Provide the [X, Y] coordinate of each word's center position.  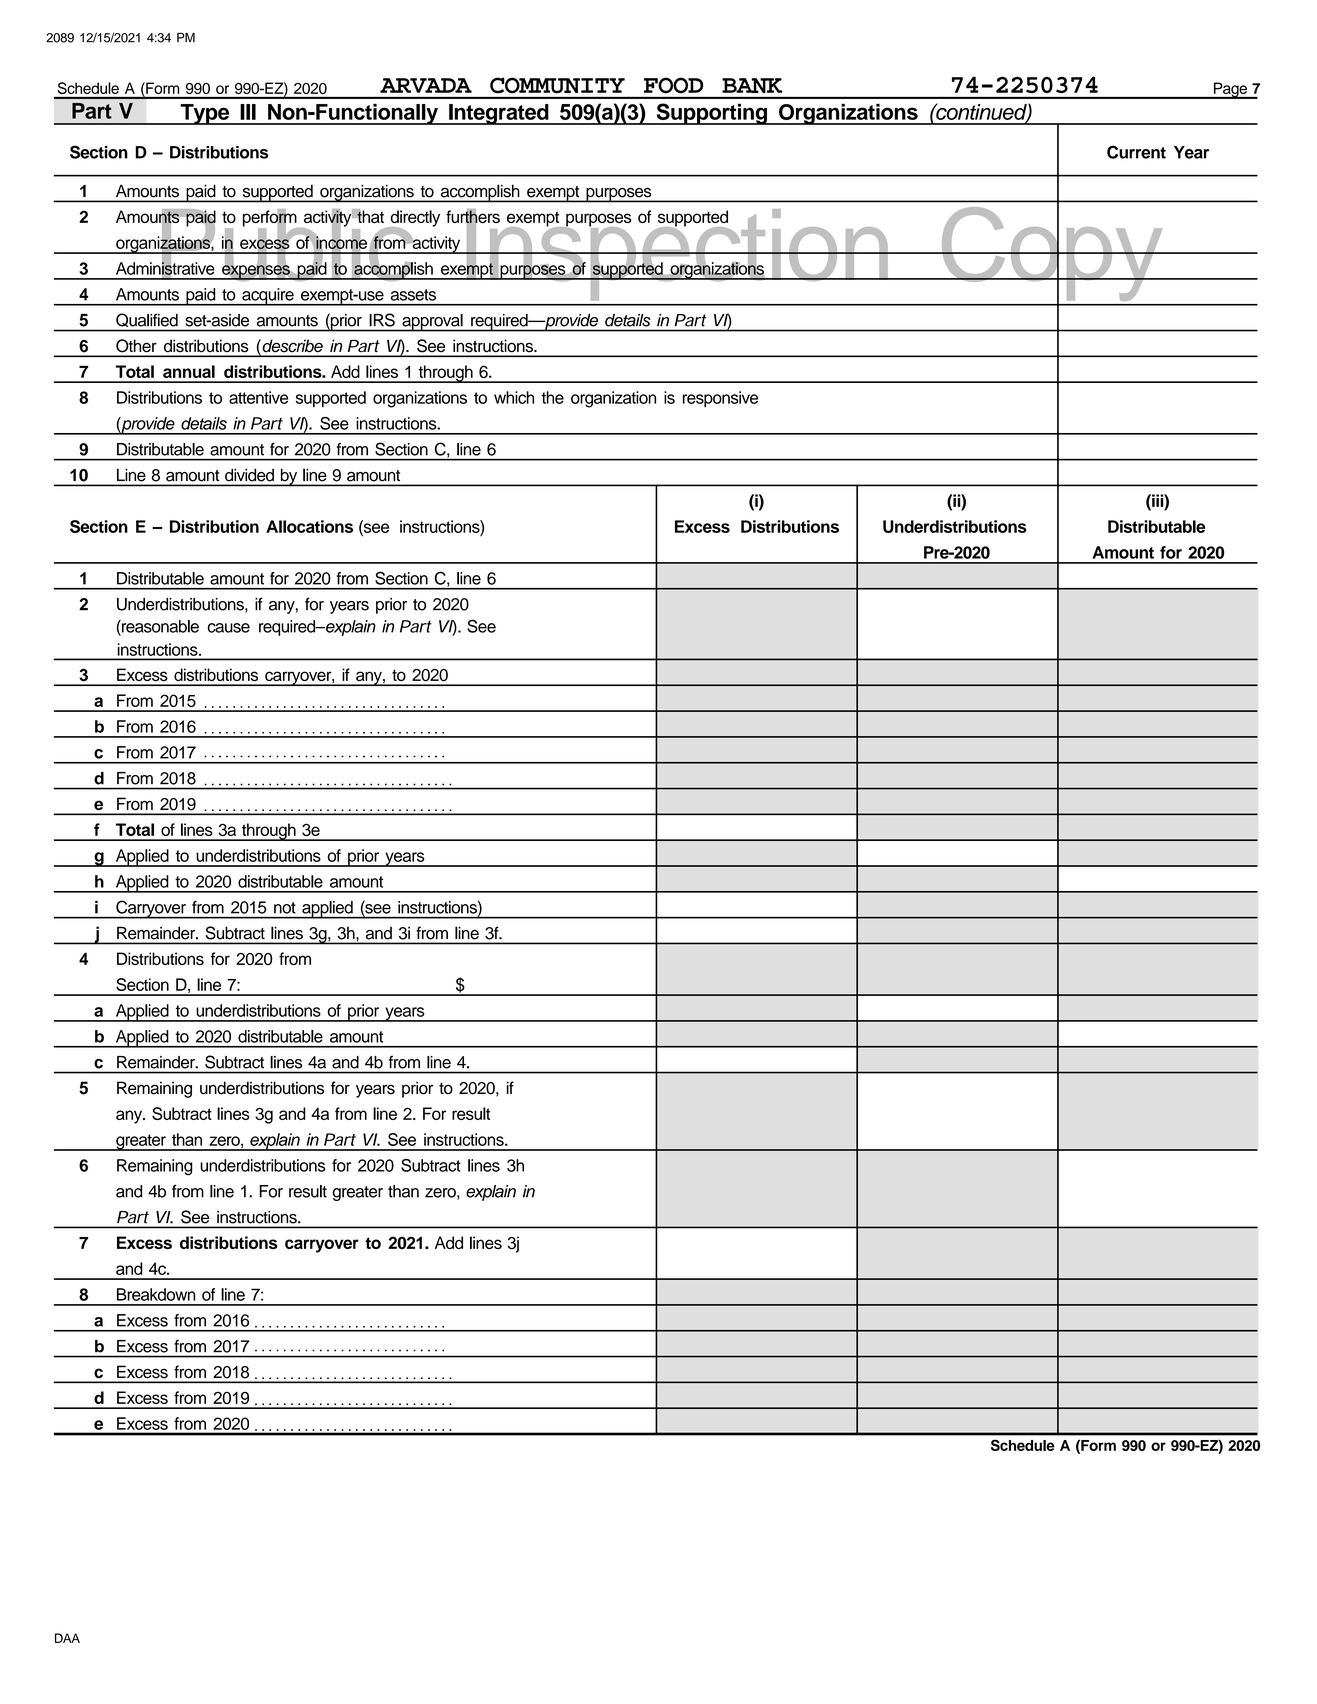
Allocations [309, 526]
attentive [258, 397]
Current [1136, 152]
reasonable [159, 626]
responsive [720, 399]
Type [205, 114]
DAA [67, 1638]
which [514, 397]
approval [432, 323]
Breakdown [156, 1294]
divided [249, 475]
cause [229, 628]
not [285, 908]
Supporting [711, 114]
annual [189, 371]
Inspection [677, 254]
